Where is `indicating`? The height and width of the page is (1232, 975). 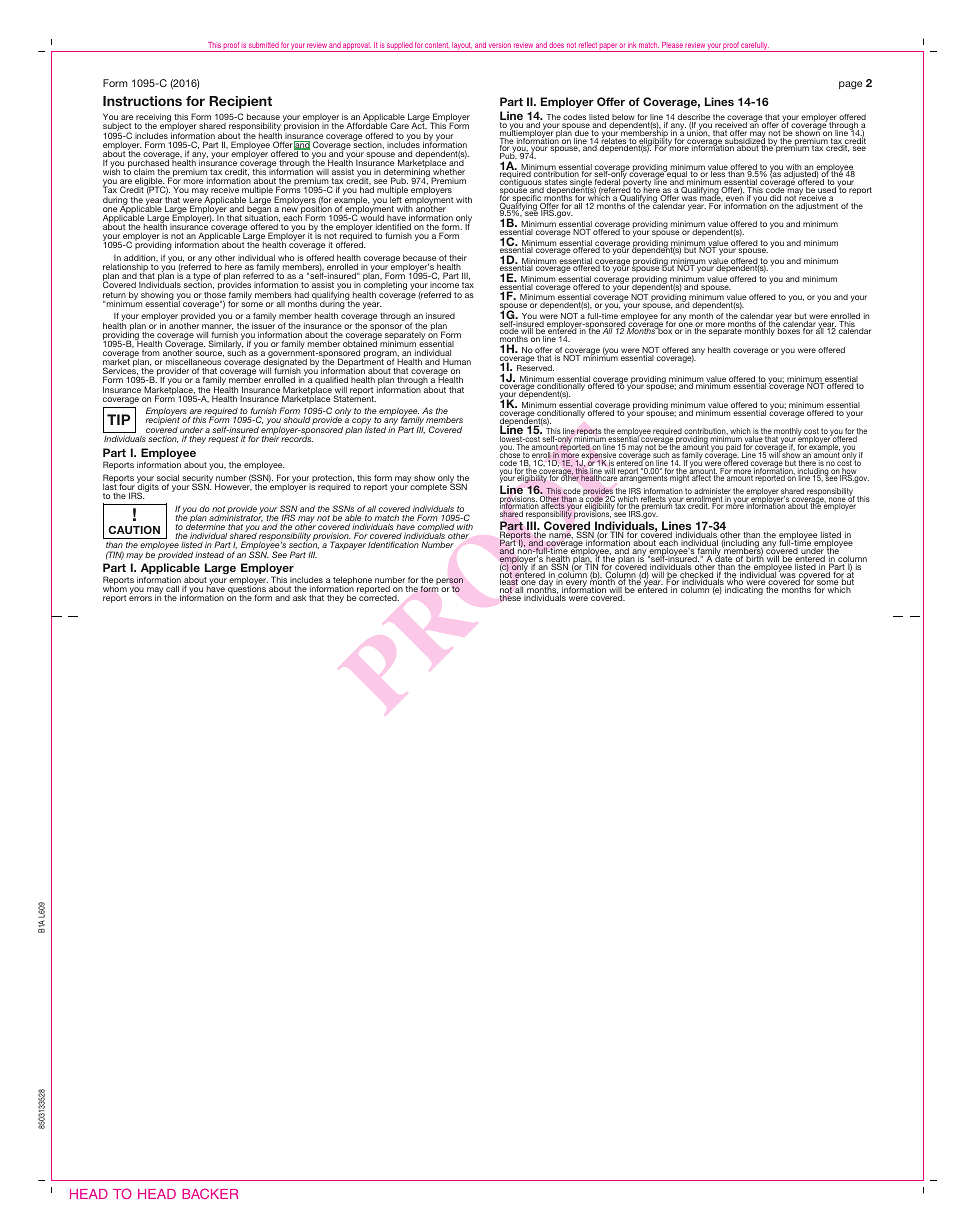 indicating is located at coordinates (744, 591).
